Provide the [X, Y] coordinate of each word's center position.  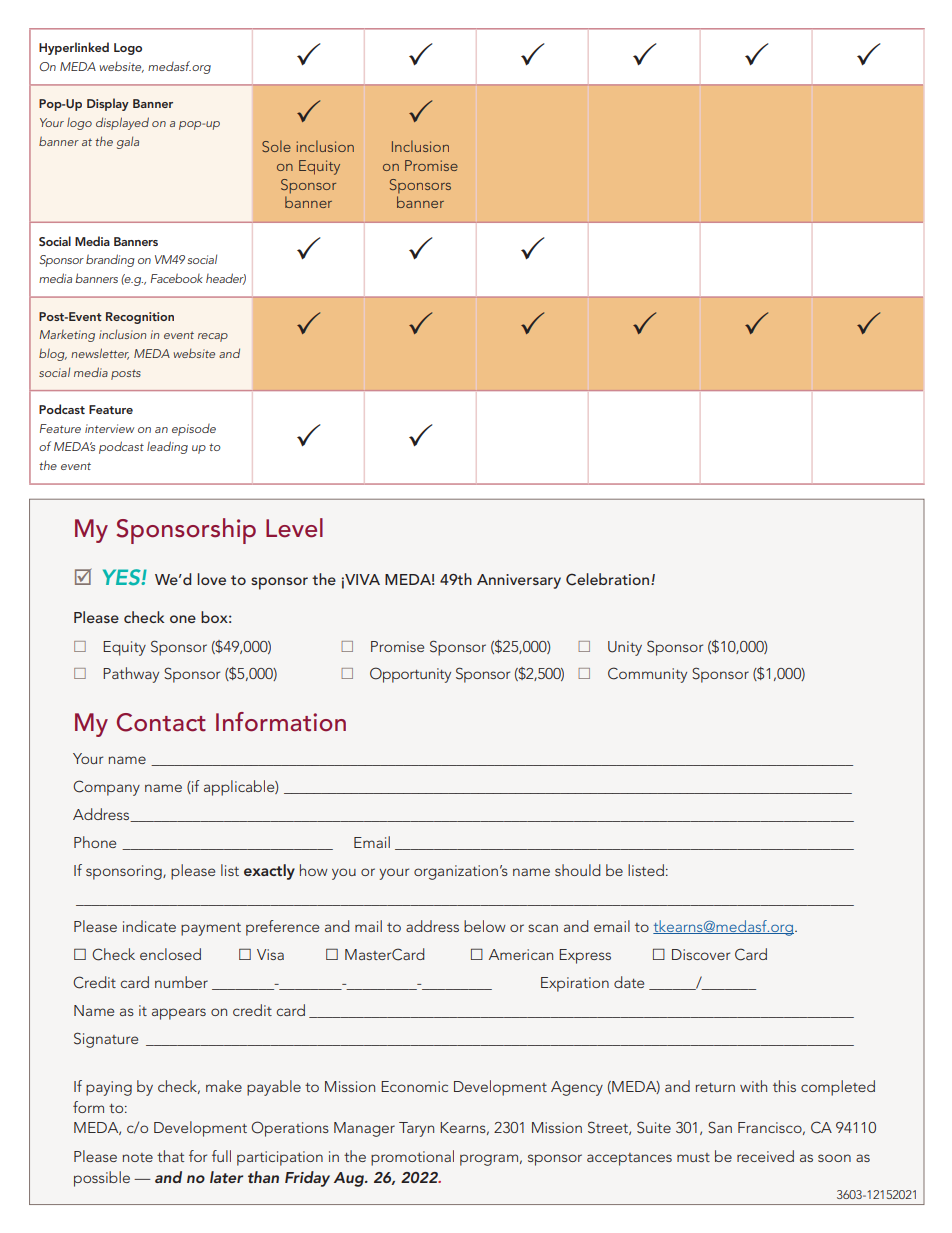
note [137, 1157]
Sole [276, 146]
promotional [412, 1158]
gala [128, 142]
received [765, 1156]
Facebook [177, 278]
